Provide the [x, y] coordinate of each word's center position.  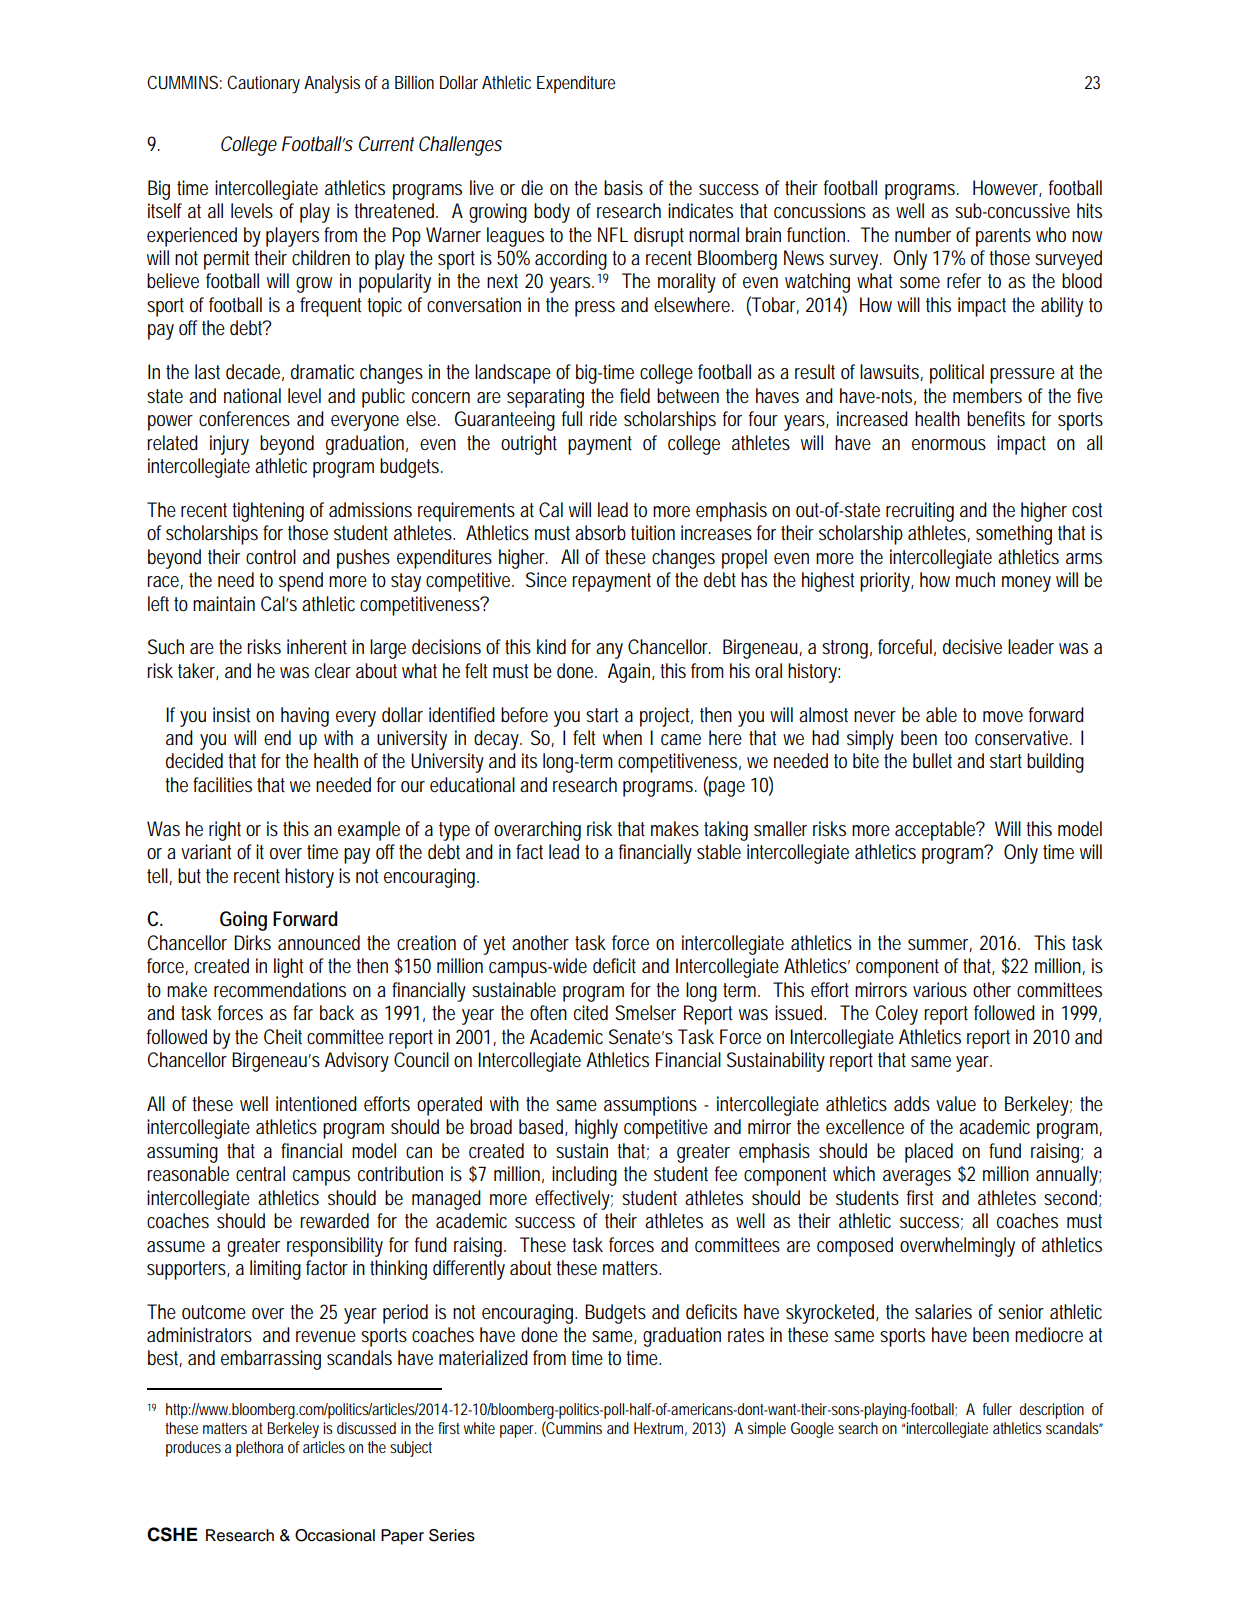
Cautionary [263, 84]
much [975, 580]
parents [1003, 237]
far [303, 1013]
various [940, 990]
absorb [600, 533]
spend [301, 582]
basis [623, 188]
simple [767, 1430]
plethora [259, 1449]
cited [591, 1013]
